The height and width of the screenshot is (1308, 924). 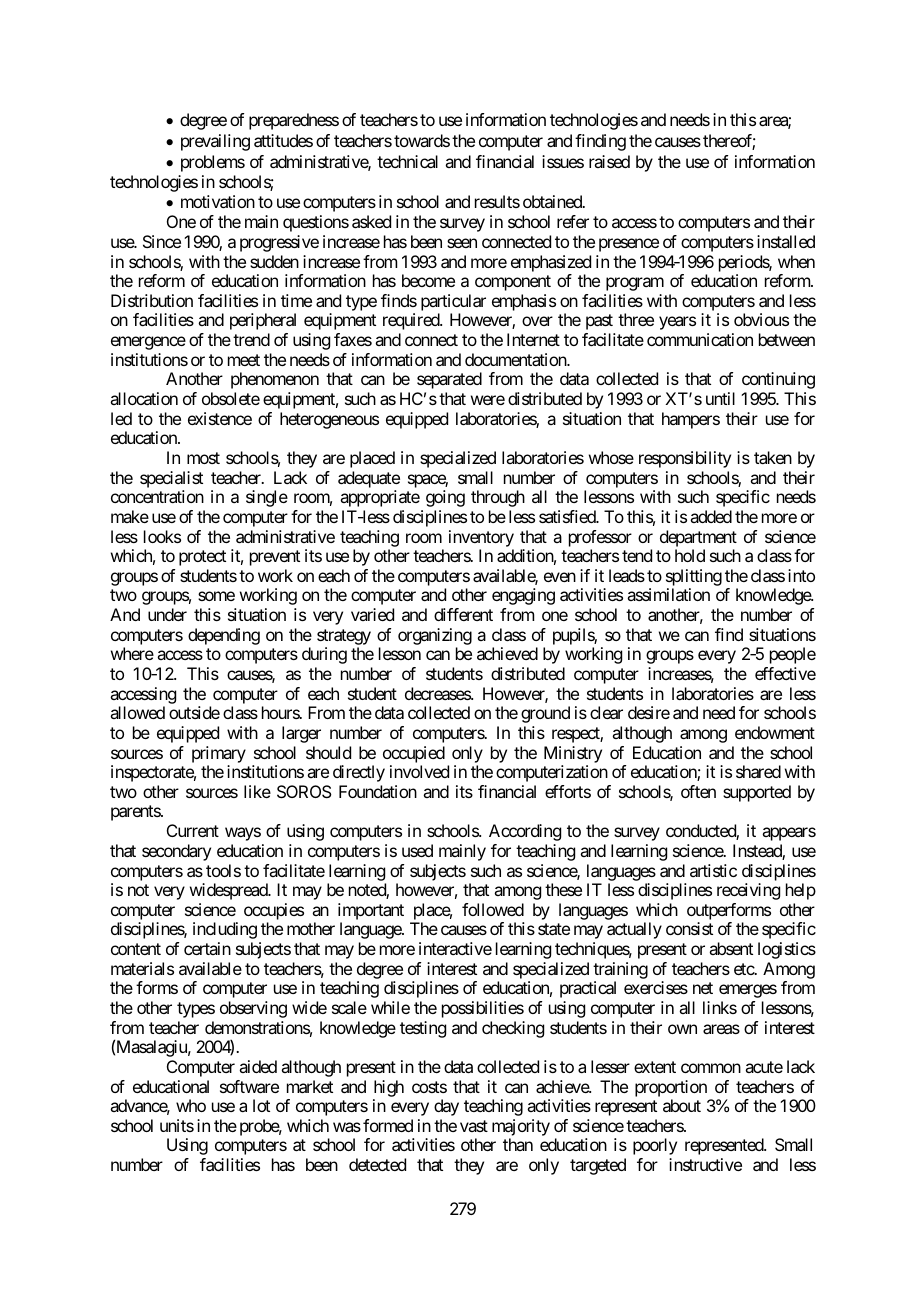 What do you see at coordinates (219, 754) in the screenshot?
I see `primary` at bounding box center [219, 754].
